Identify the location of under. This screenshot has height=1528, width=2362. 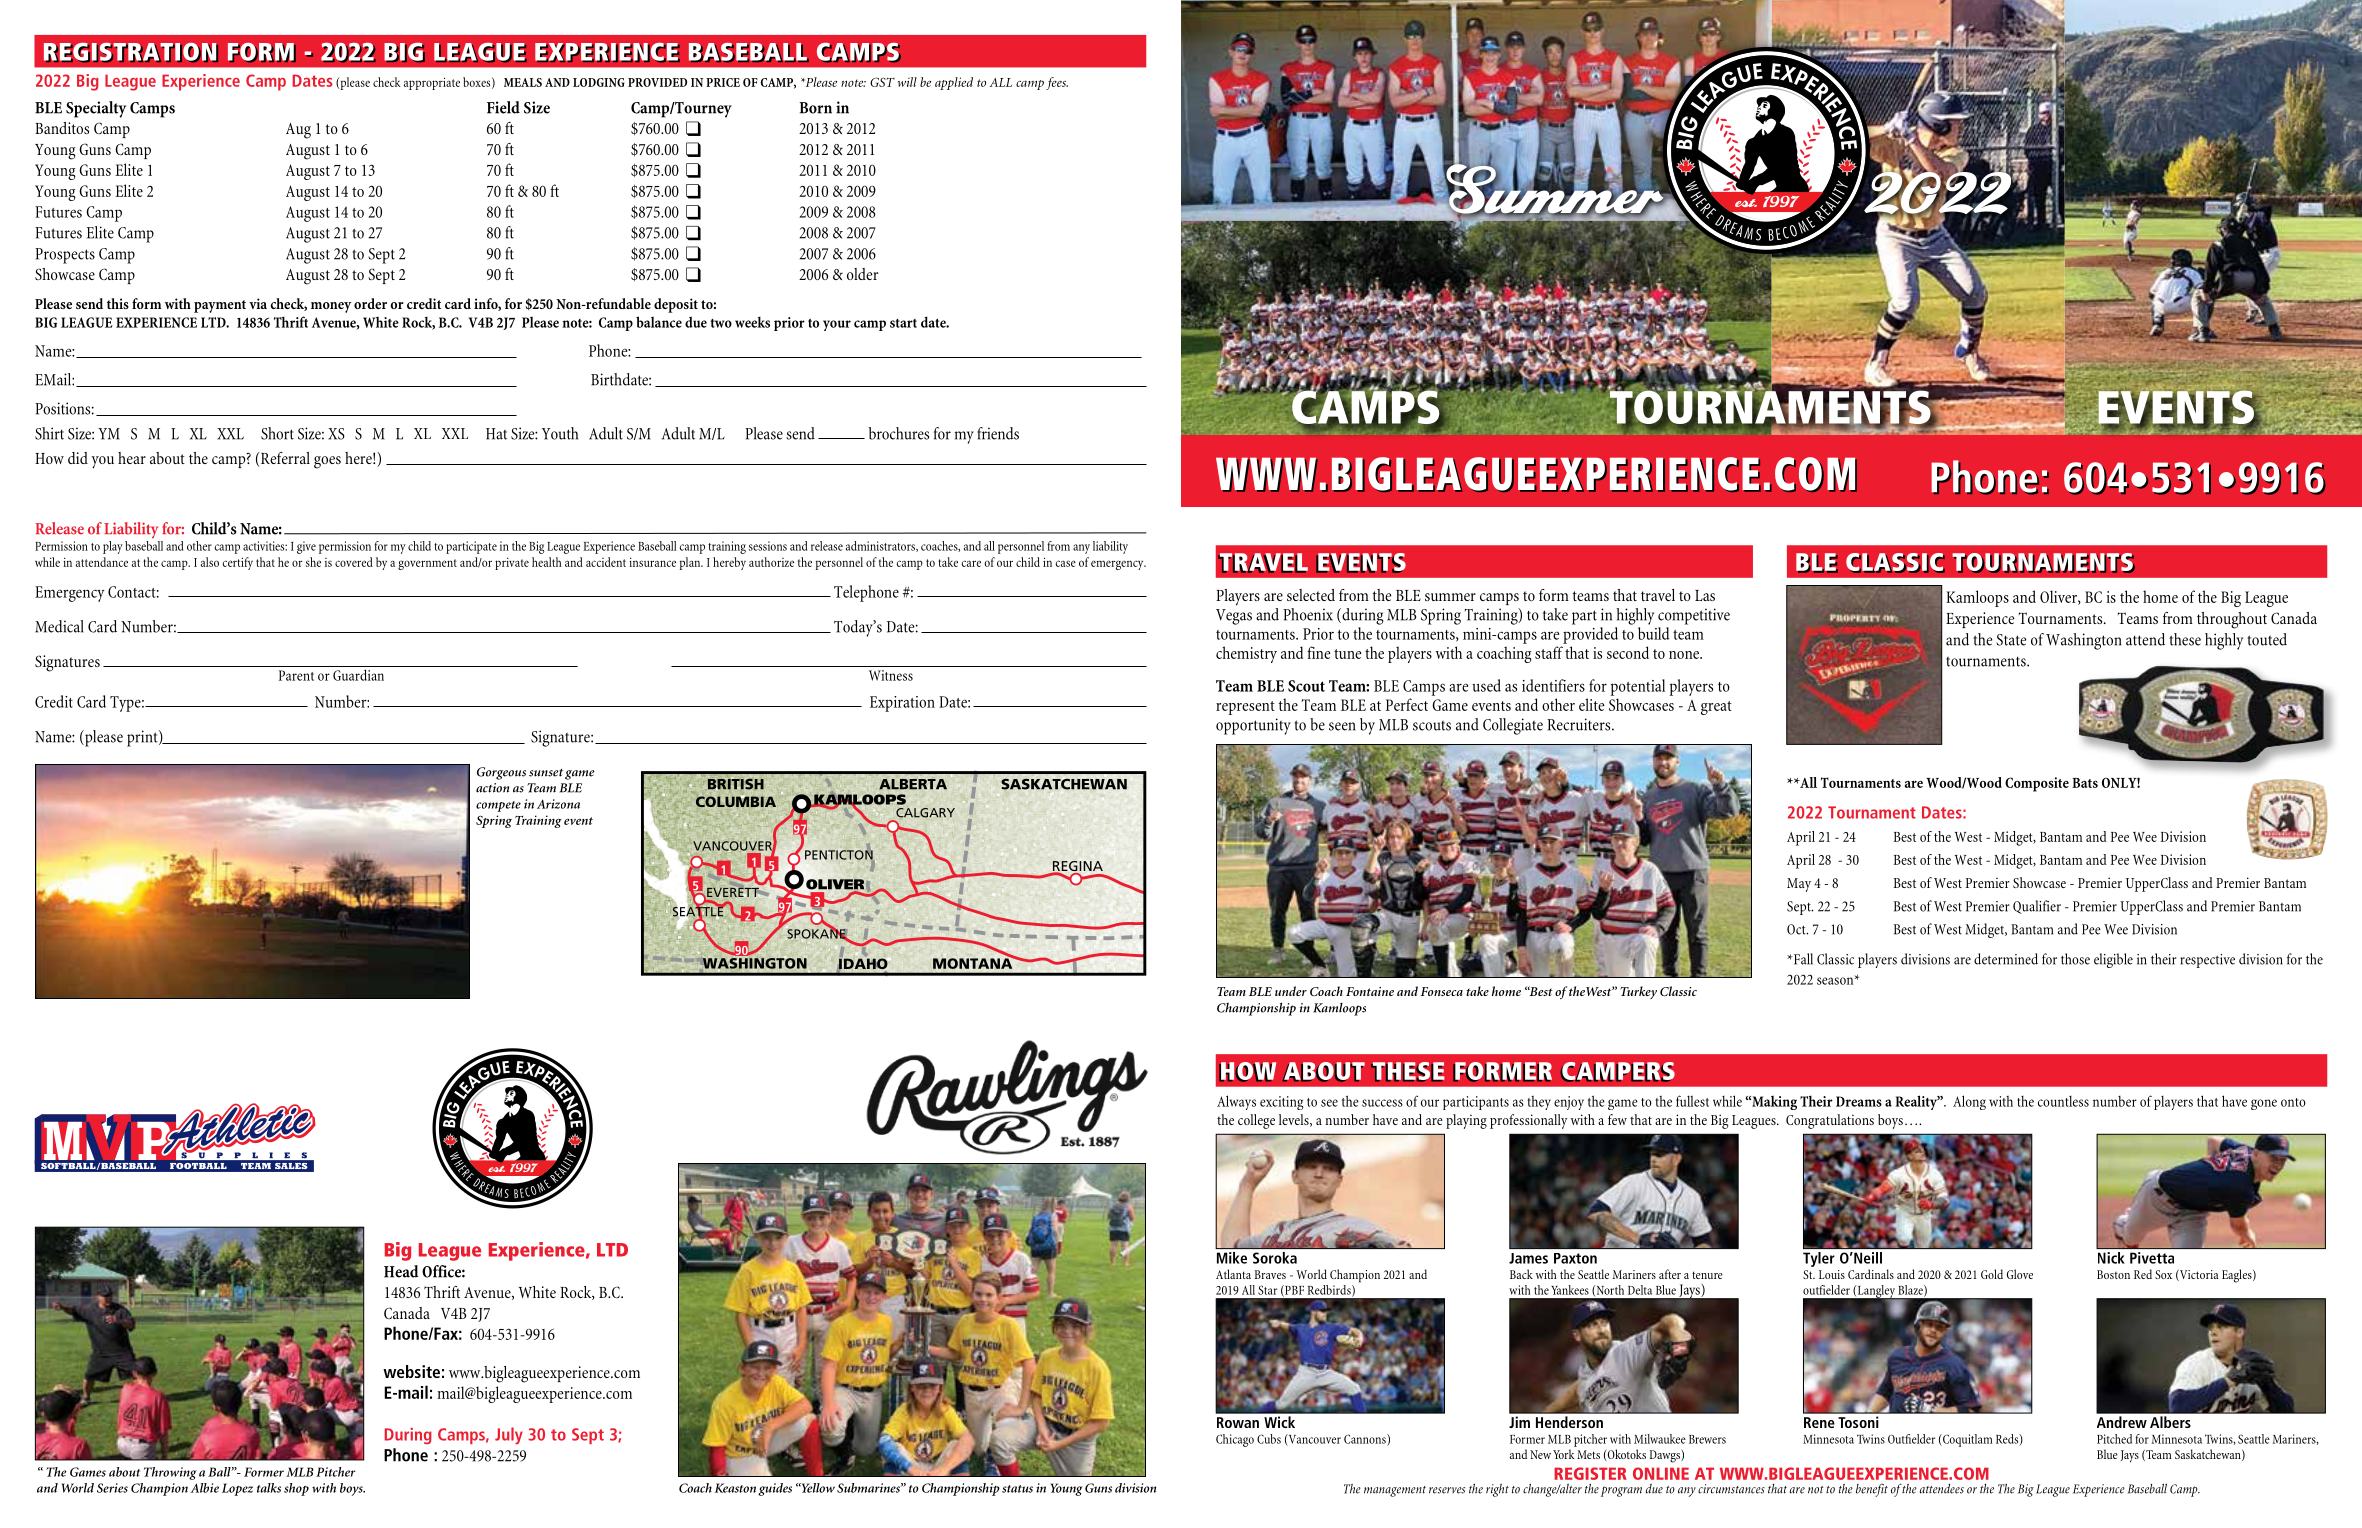
(1291, 991).
